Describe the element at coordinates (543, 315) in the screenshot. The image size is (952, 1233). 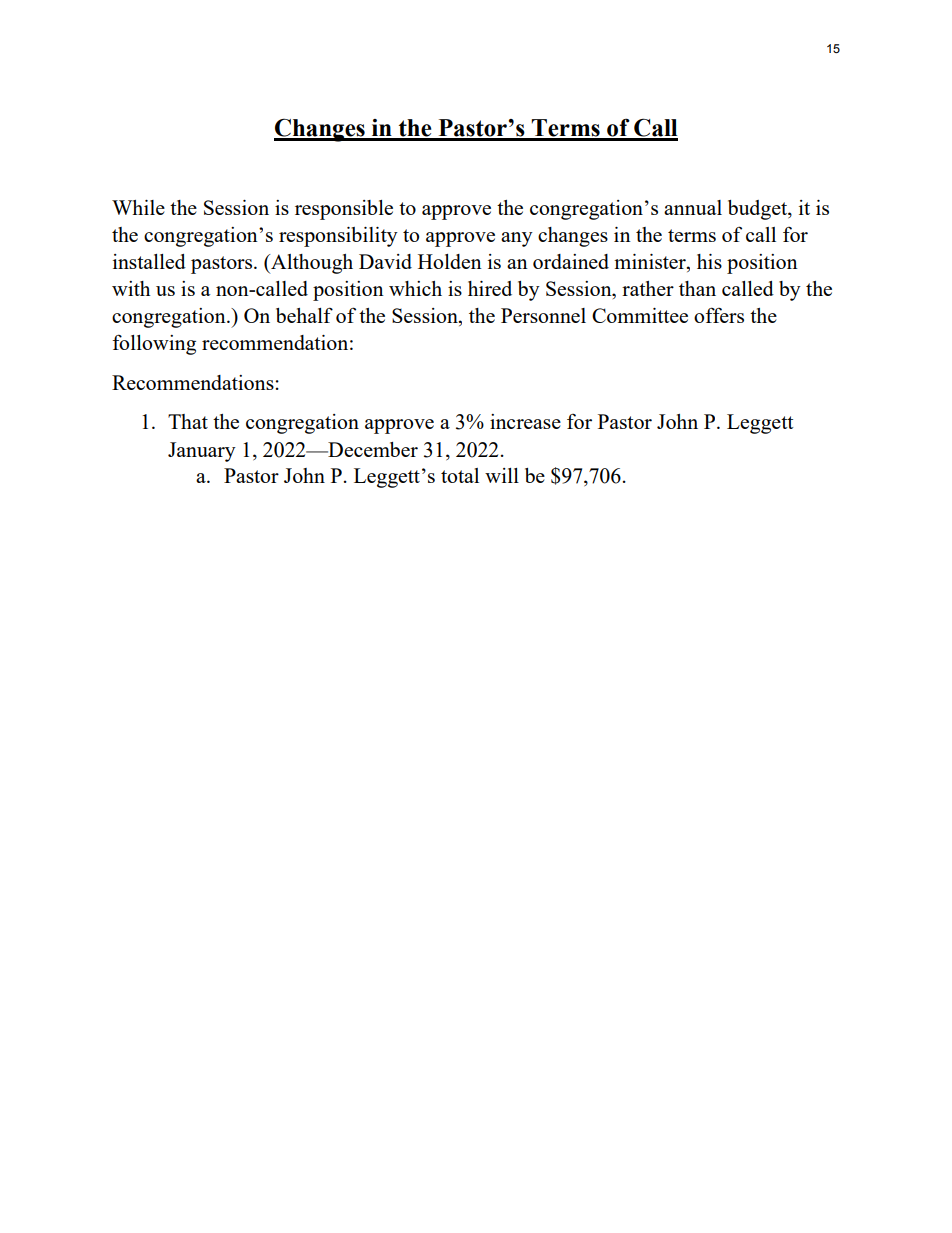
I see `Personnel` at that location.
